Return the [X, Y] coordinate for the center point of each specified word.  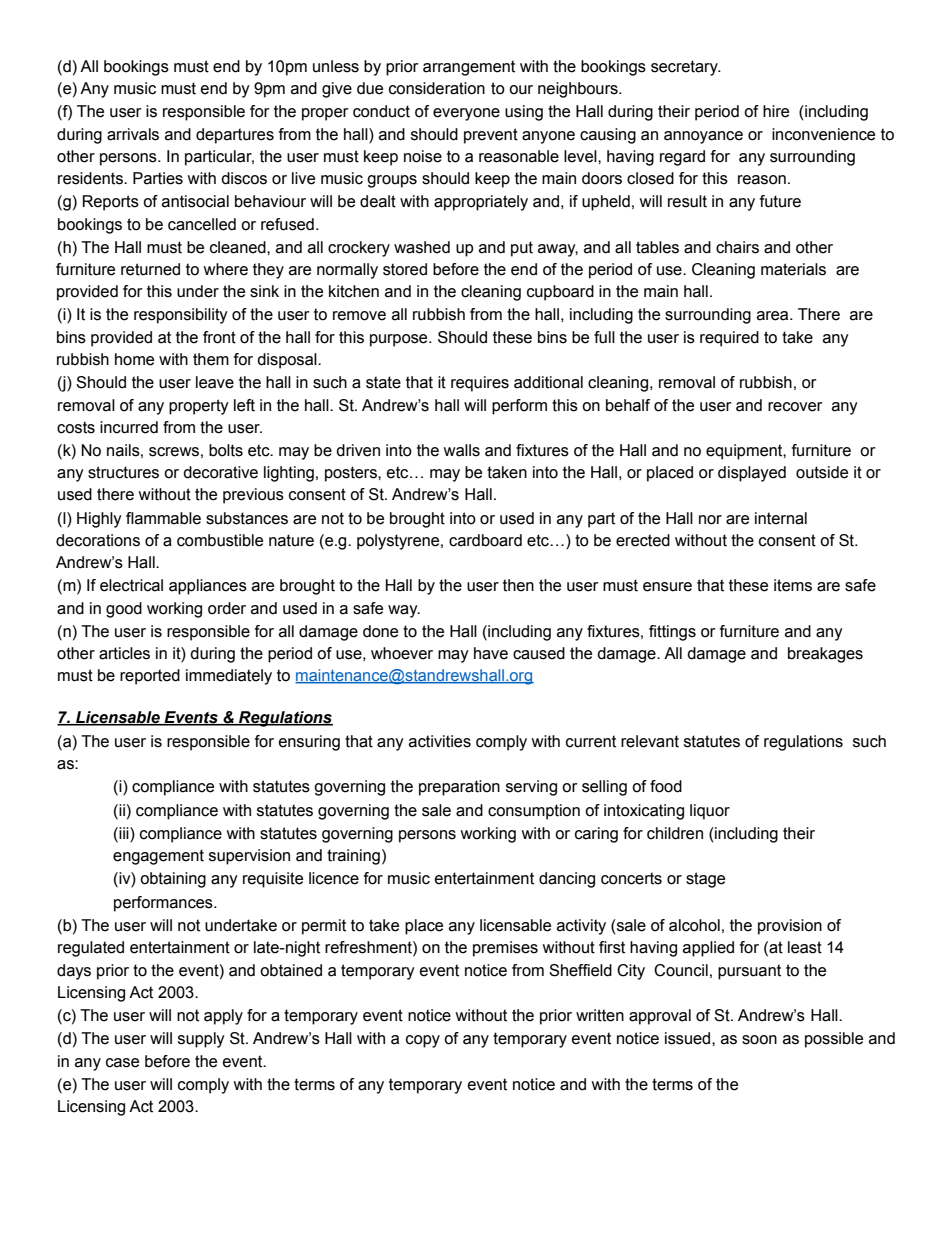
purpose [400, 340]
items [793, 585]
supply [201, 1040]
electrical [131, 585]
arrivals [133, 134]
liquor [710, 812]
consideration [437, 88]
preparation [459, 788]
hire [776, 111]
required [729, 339]
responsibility [181, 316]
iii [124, 833]
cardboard [485, 540]
